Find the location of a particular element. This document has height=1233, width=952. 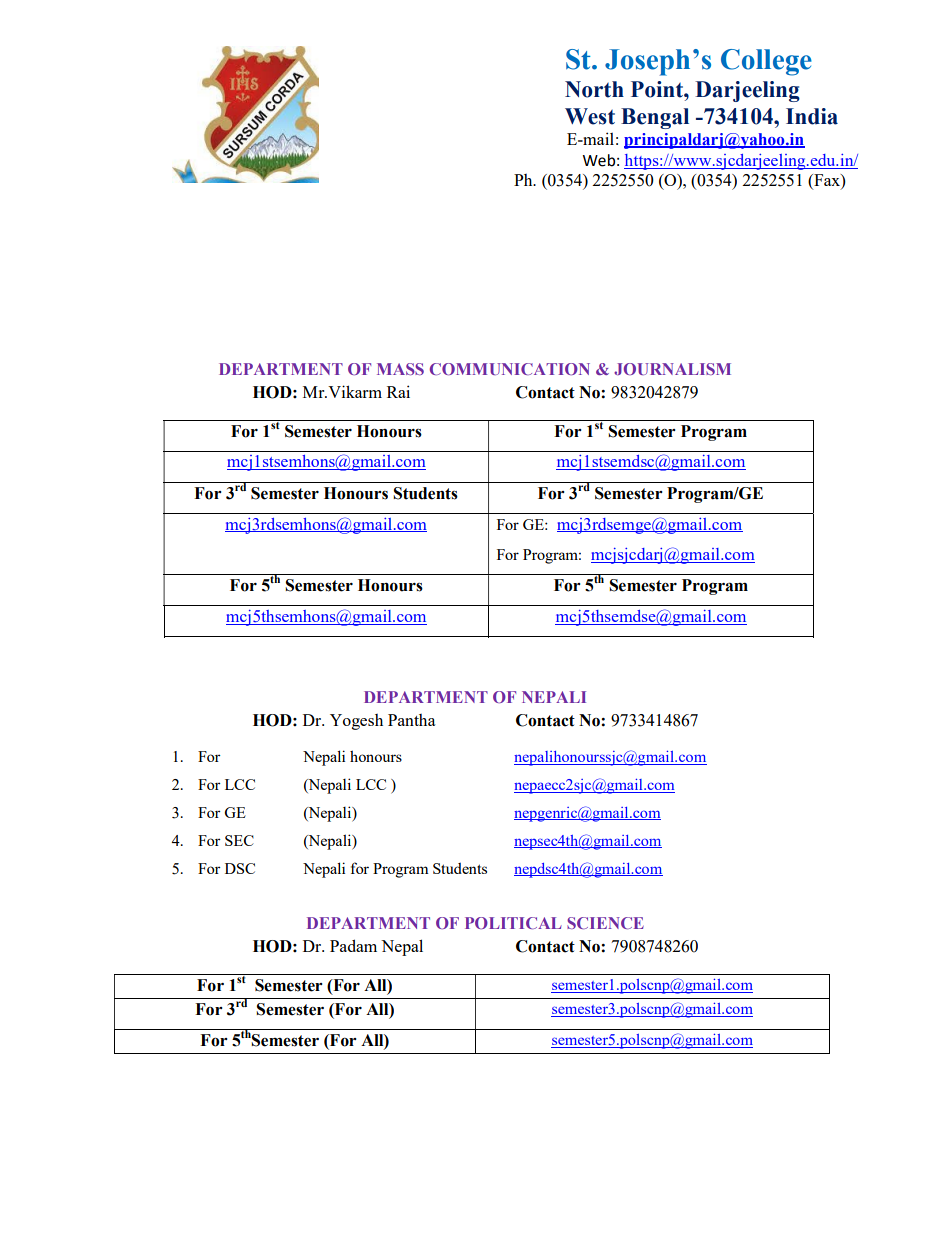

POLITICAL is located at coordinates (513, 923).
